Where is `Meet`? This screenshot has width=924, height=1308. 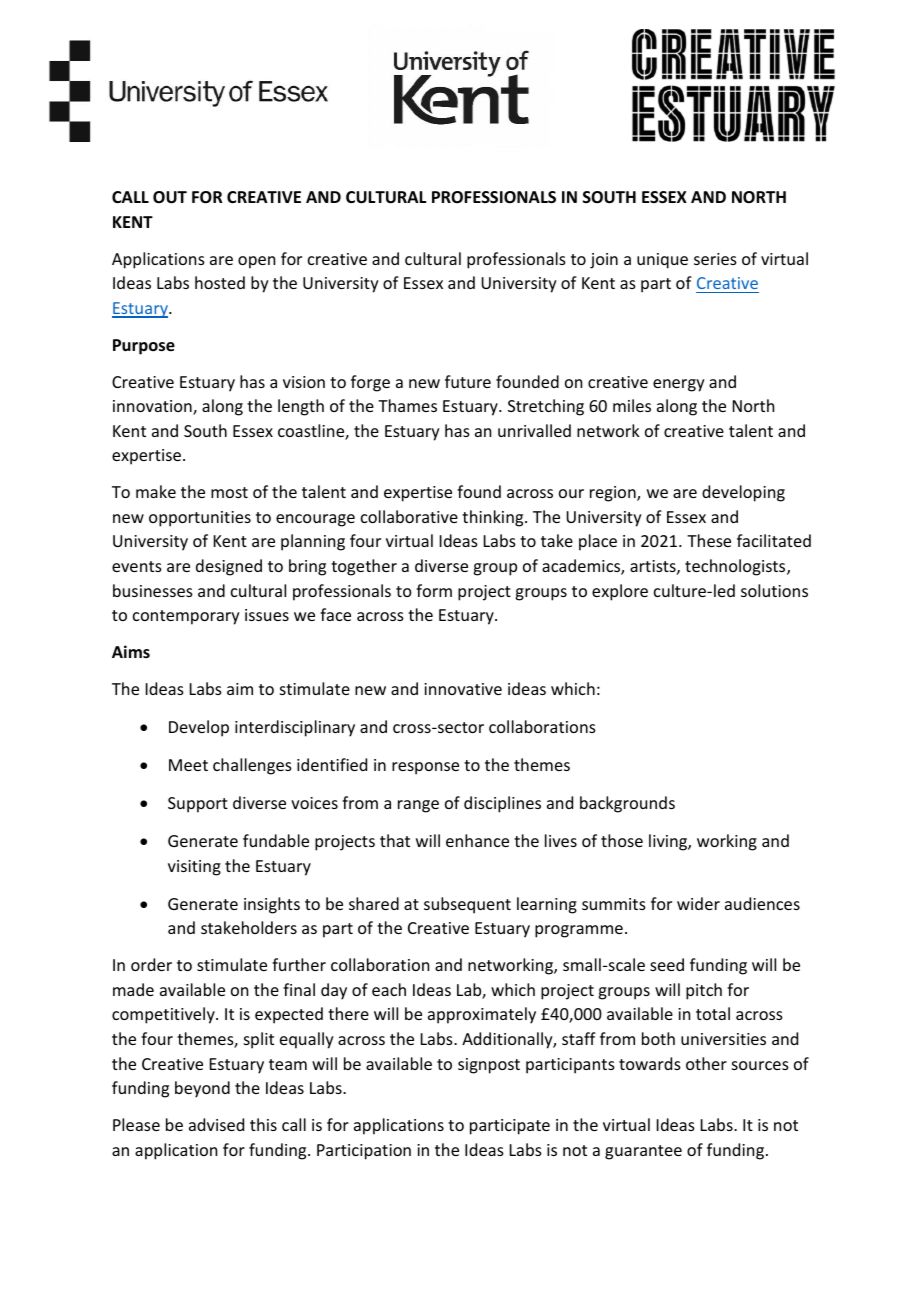 Meet is located at coordinates (188, 765).
